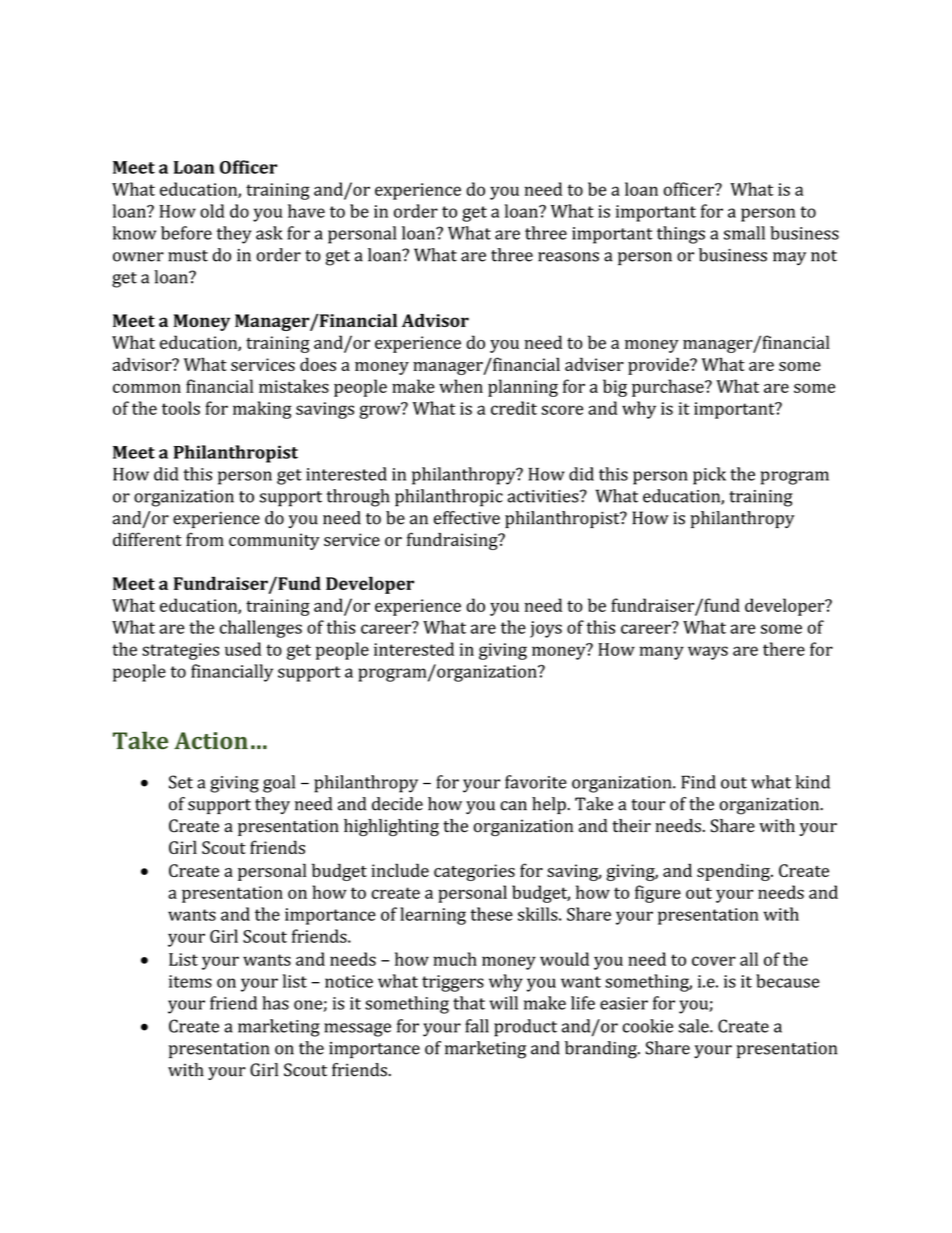 This screenshot has height=1233, width=952. Describe the element at coordinates (449, 498) in the screenshot. I see `philanthropic` at that location.
